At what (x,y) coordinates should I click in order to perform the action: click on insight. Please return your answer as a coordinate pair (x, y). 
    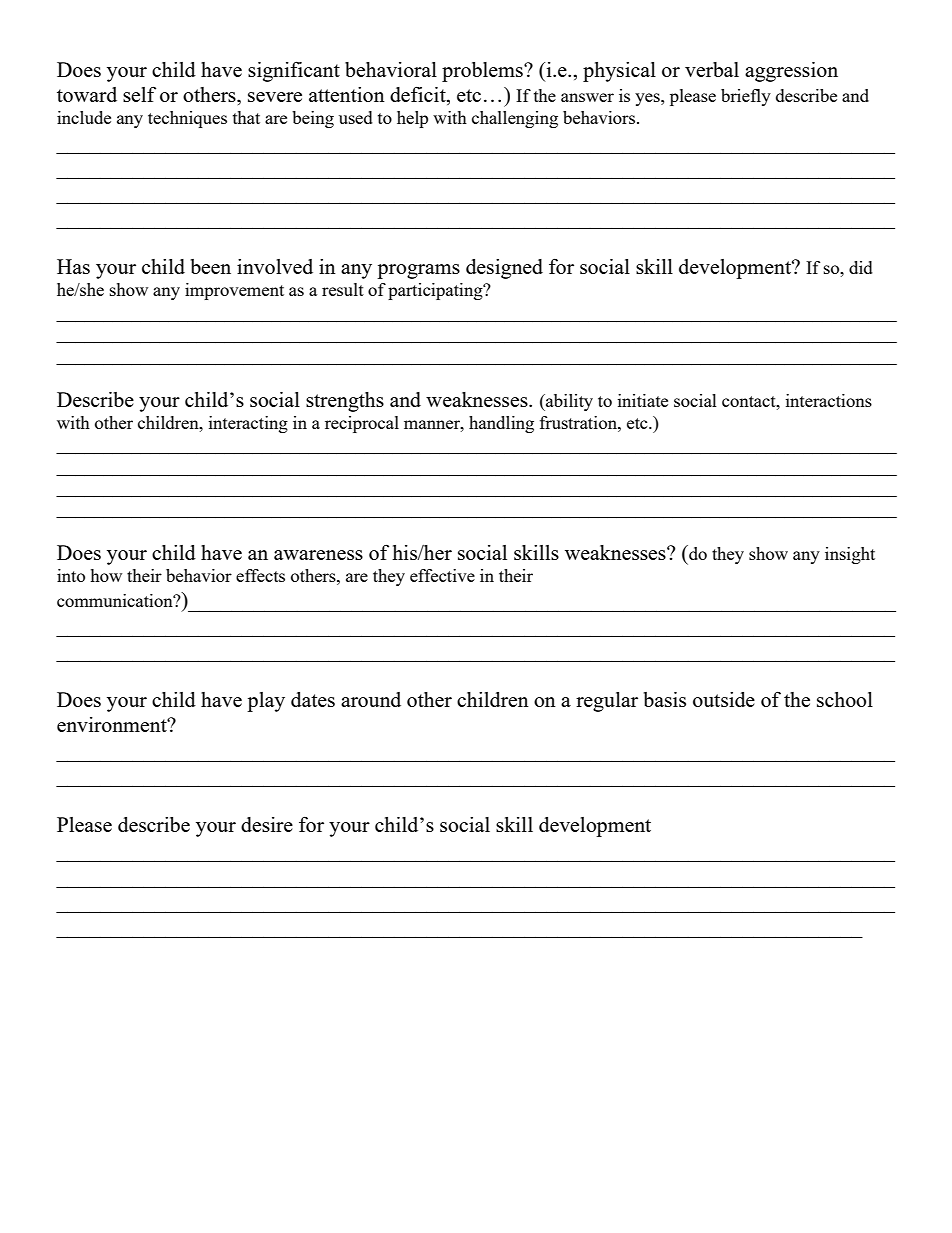
    Looking at the image, I should click on (850, 555).
